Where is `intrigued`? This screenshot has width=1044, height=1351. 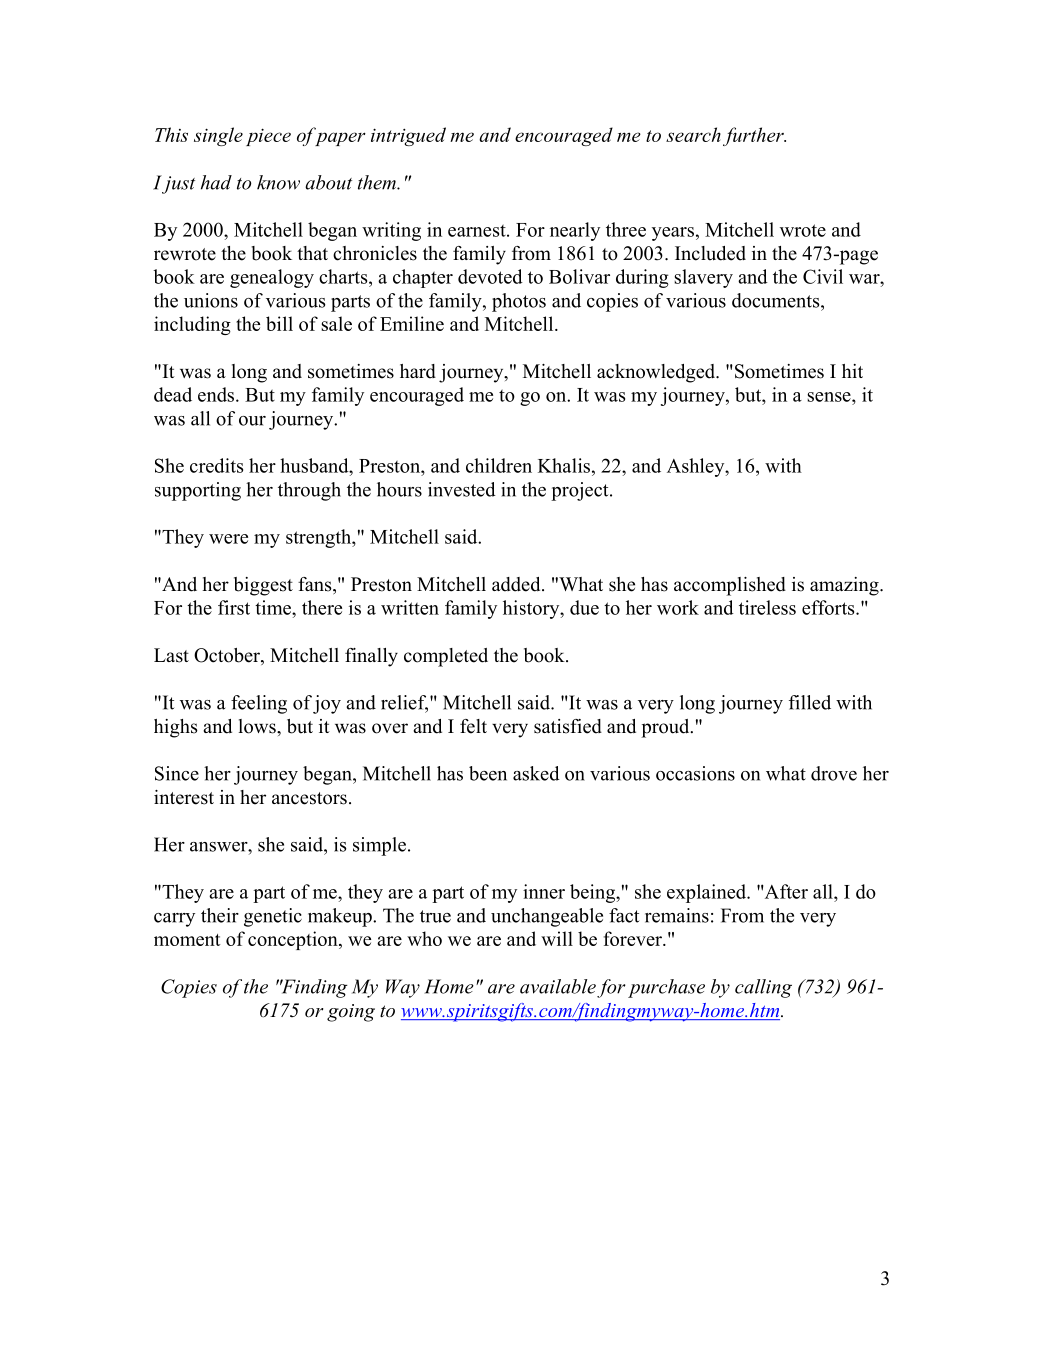 intrigued is located at coordinates (408, 136).
